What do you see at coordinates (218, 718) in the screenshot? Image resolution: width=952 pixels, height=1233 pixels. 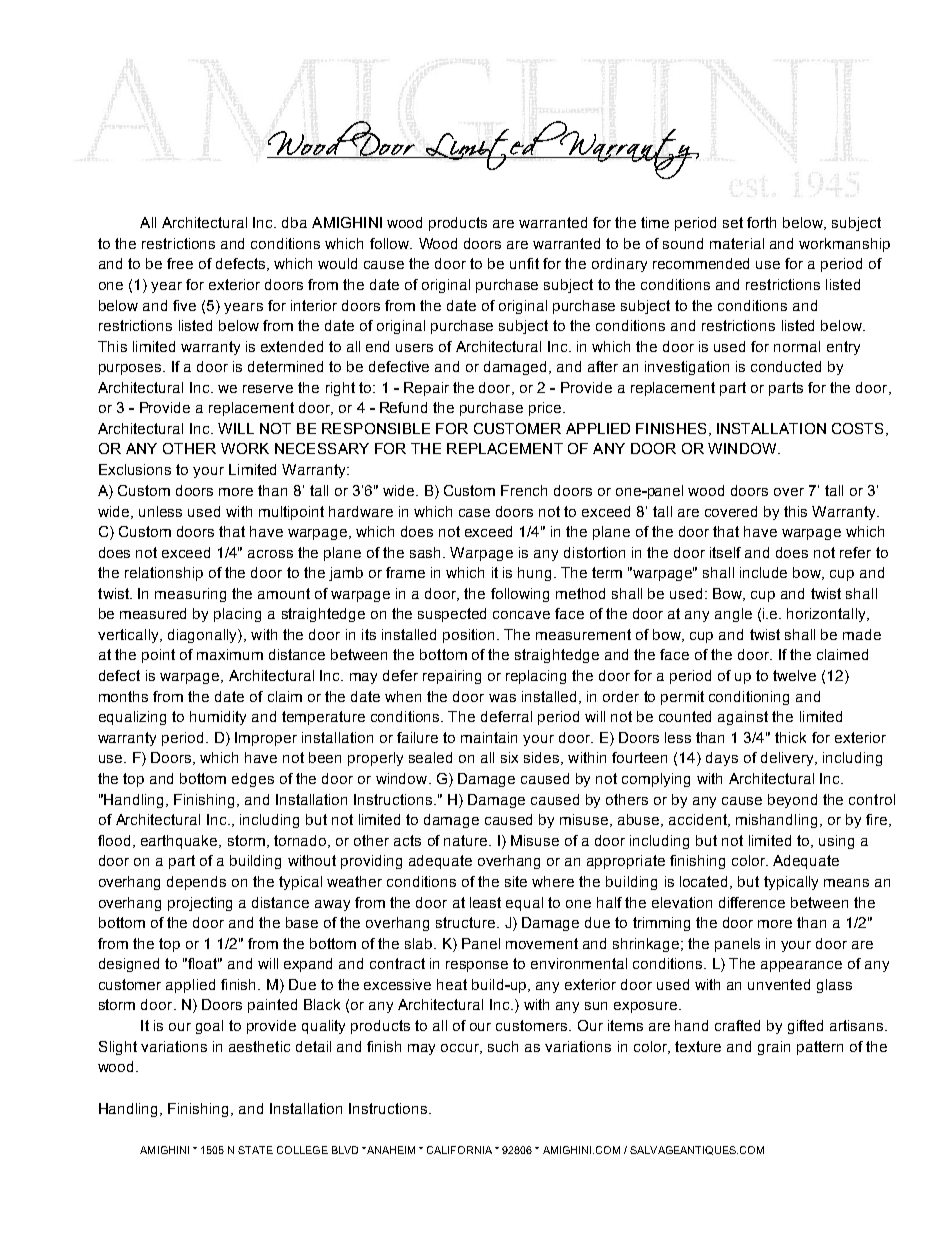 I see `humidity` at bounding box center [218, 718].
